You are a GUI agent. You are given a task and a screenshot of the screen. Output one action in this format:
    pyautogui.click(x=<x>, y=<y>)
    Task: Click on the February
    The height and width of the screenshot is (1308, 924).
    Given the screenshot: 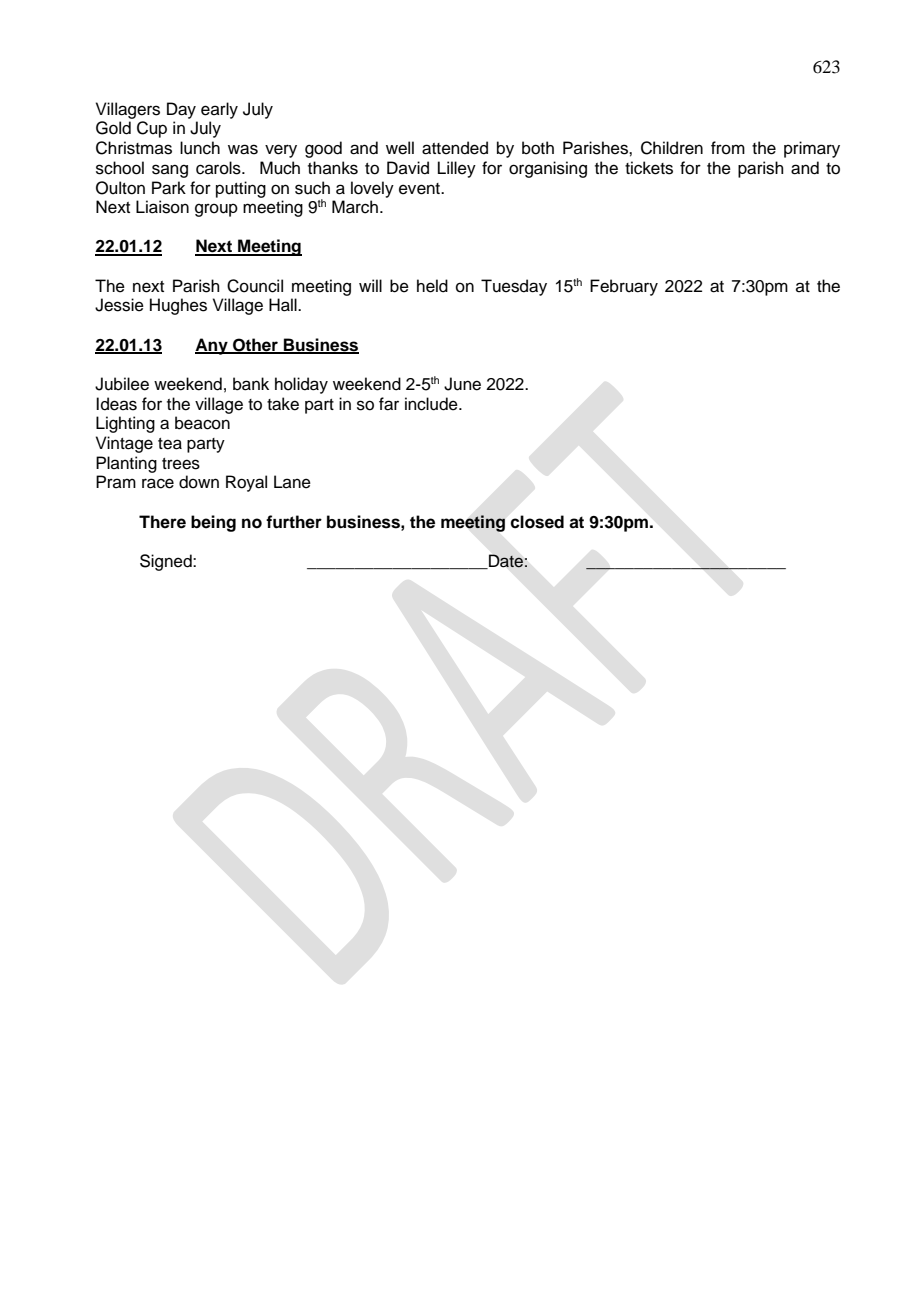 What is the action you would take?
    pyautogui.click(x=624, y=287)
